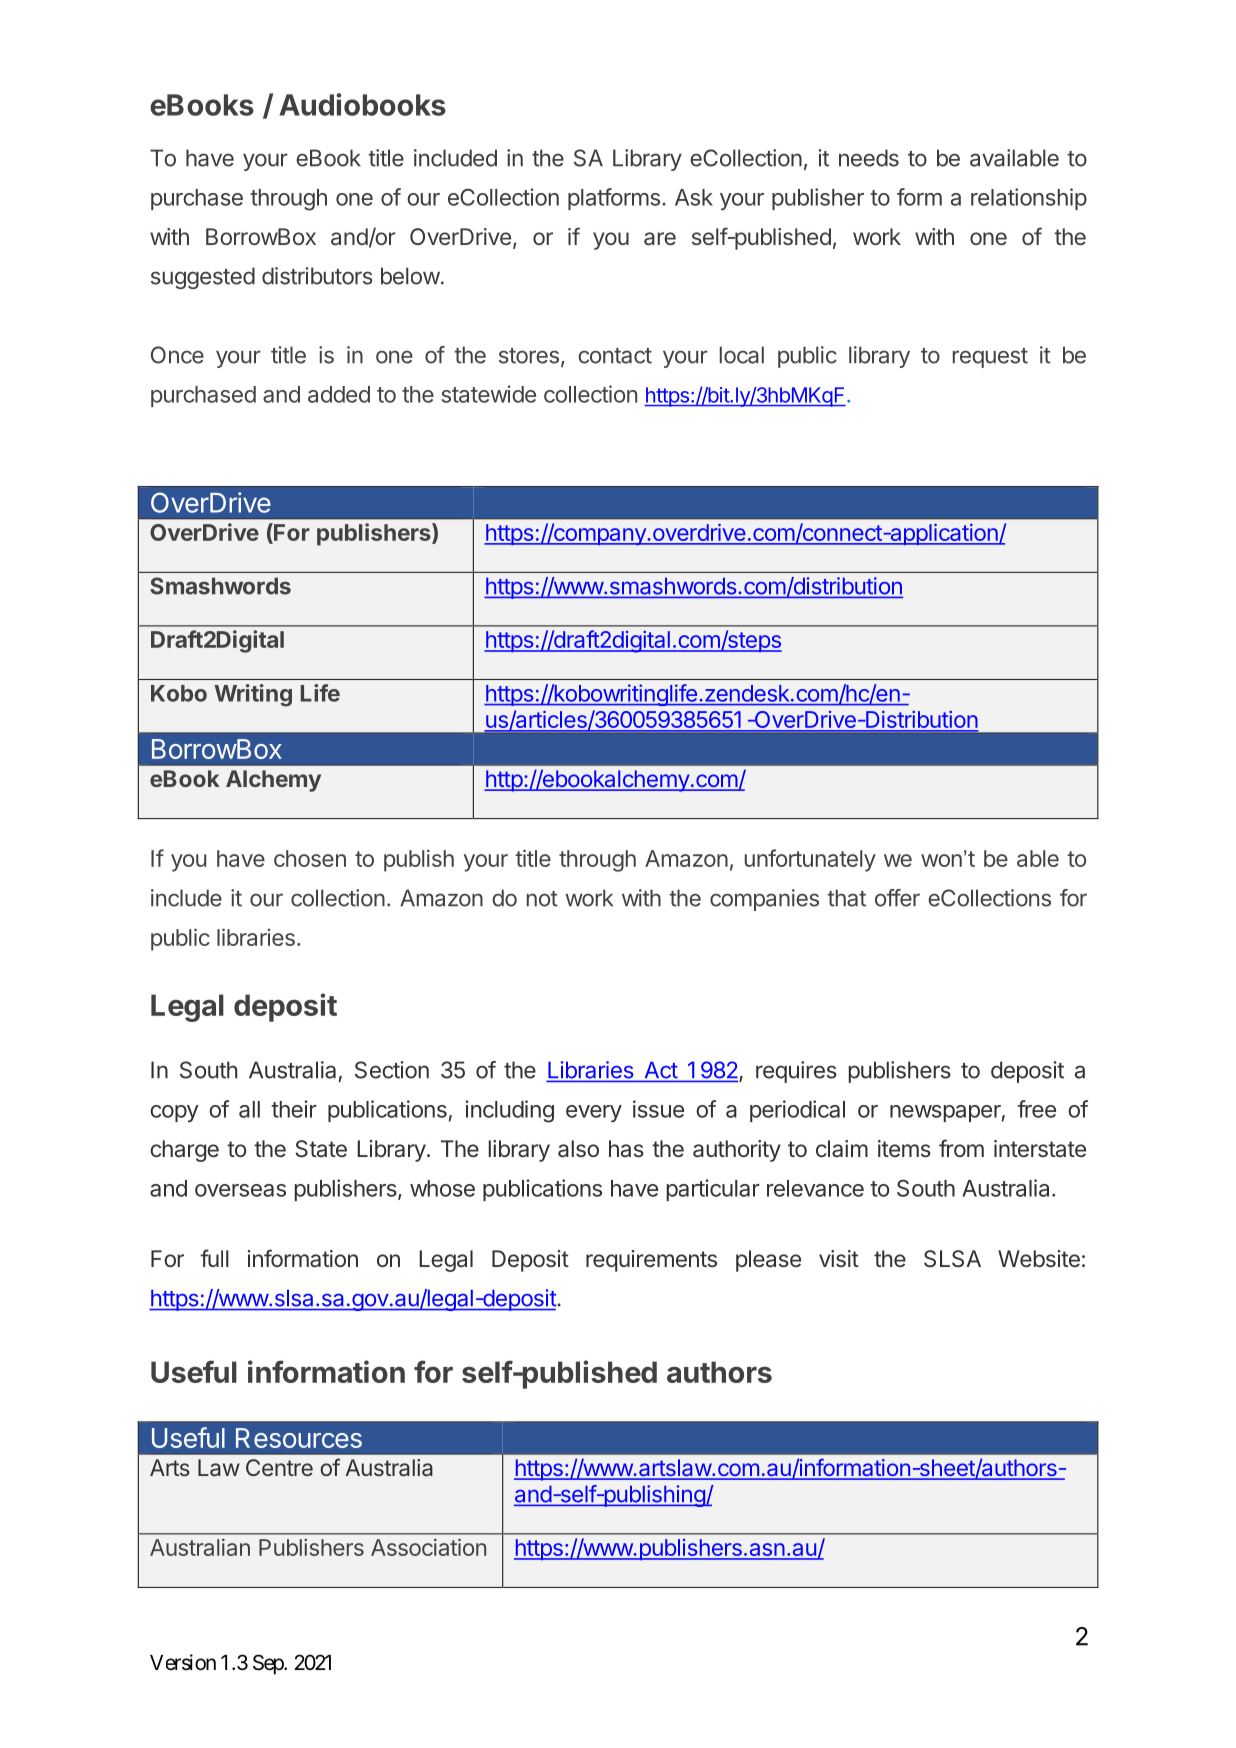  What do you see at coordinates (897, 898) in the screenshot?
I see `offer` at bounding box center [897, 898].
